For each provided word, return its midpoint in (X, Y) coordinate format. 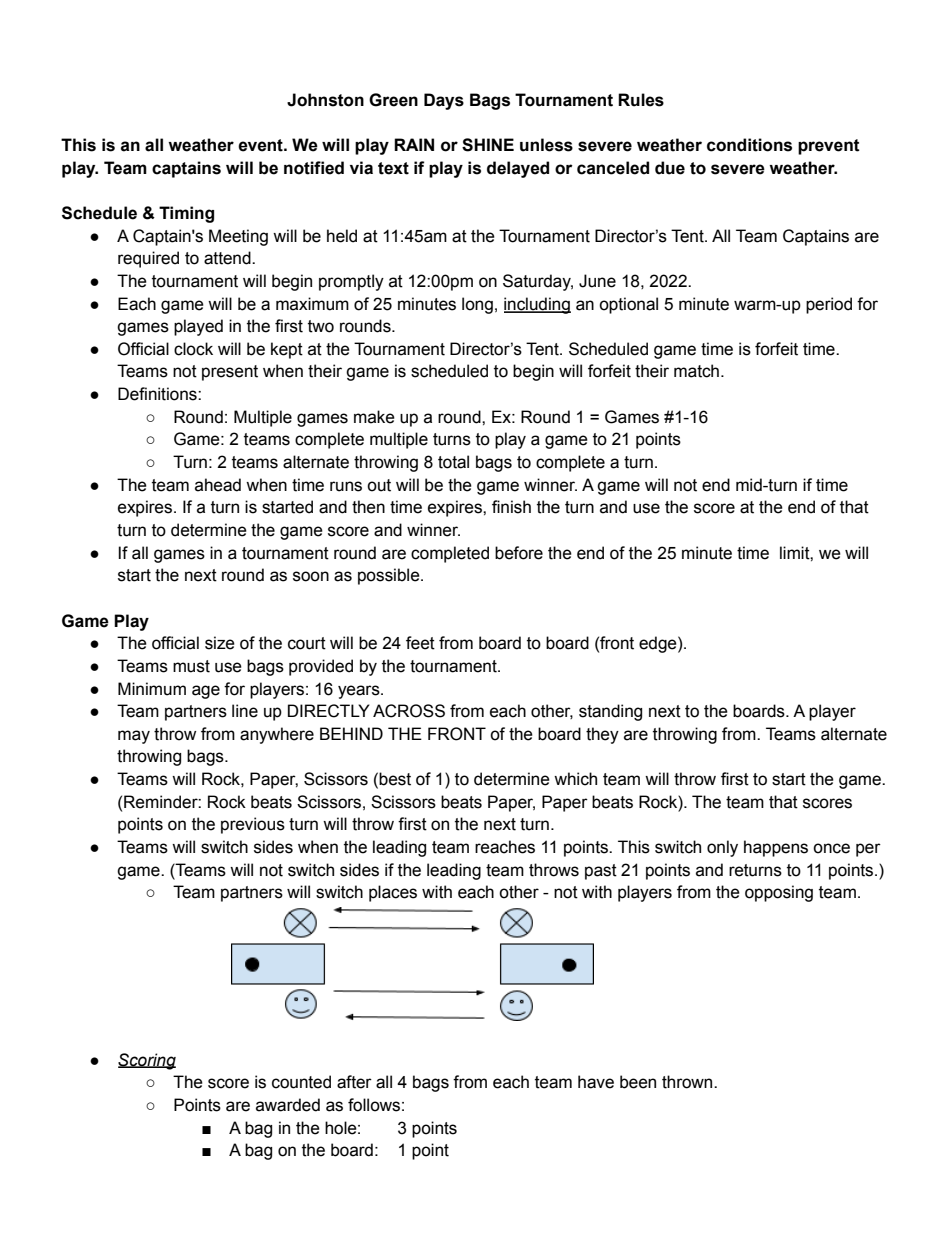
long (477, 305)
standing (610, 712)
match (696, 371)
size (220, 643)
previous (253, 825)
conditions (749, 145)
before (519, 553)
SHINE (488, 145)
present (230, 373)
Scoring (147, 1061)
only (722, 848)
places (393, 893)
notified (314, 168)
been (638, 1082)
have (596, 1082)
